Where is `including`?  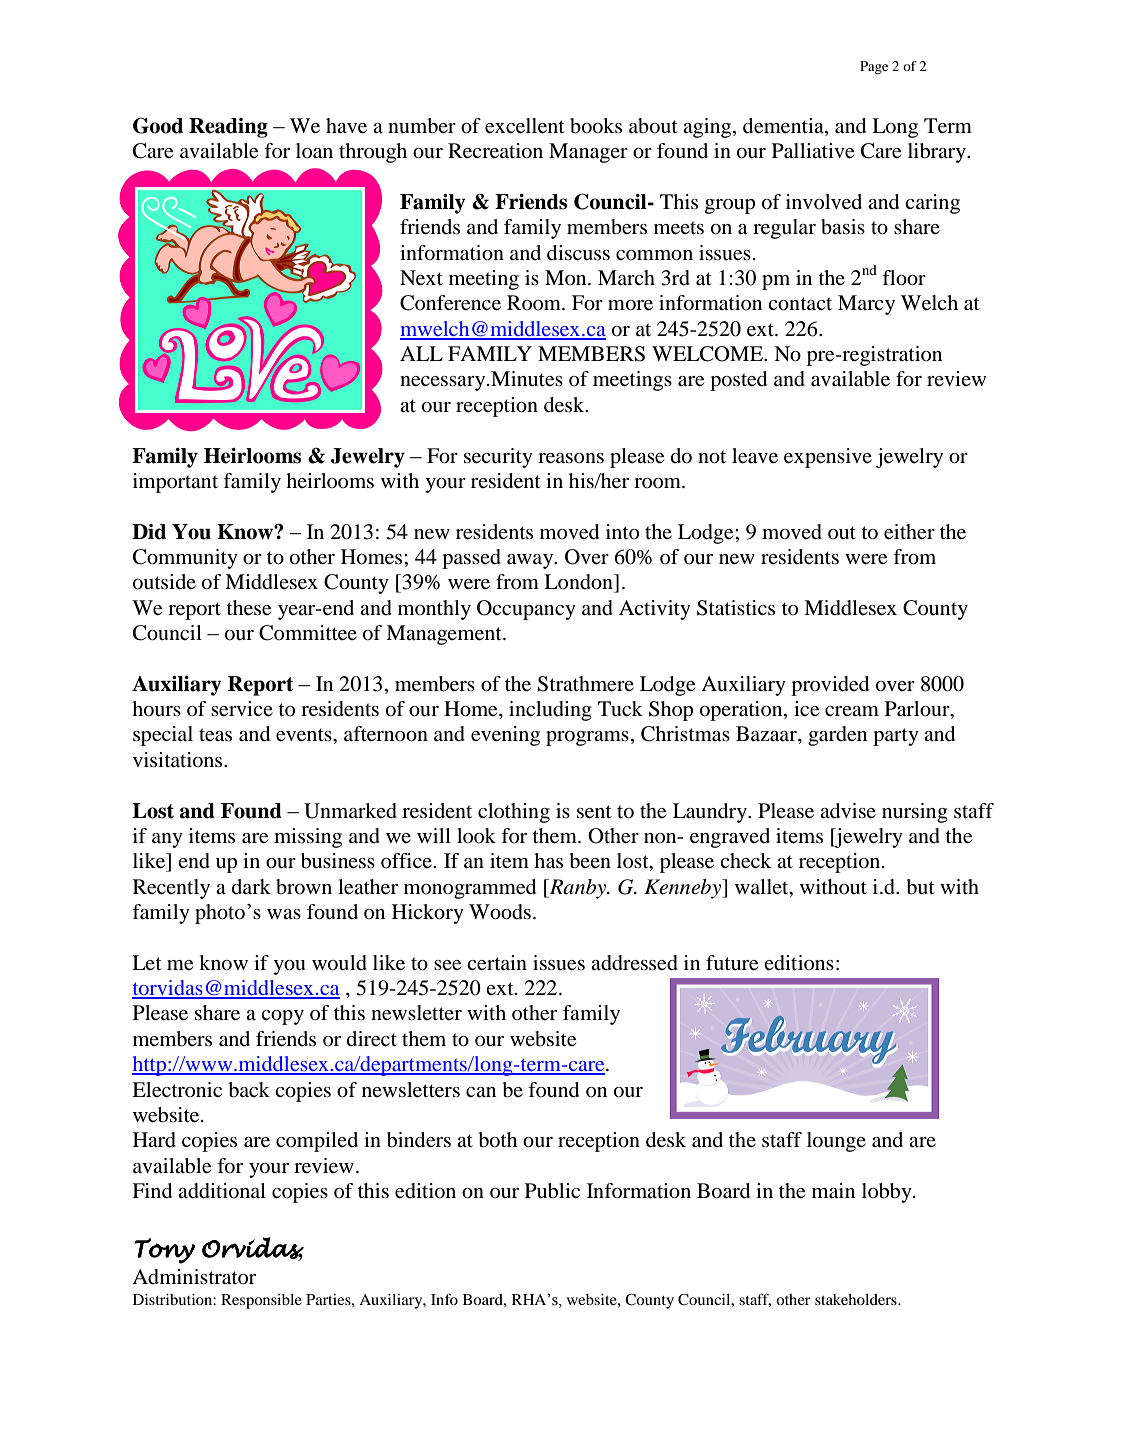
including is located at coordinates (550, 711).
